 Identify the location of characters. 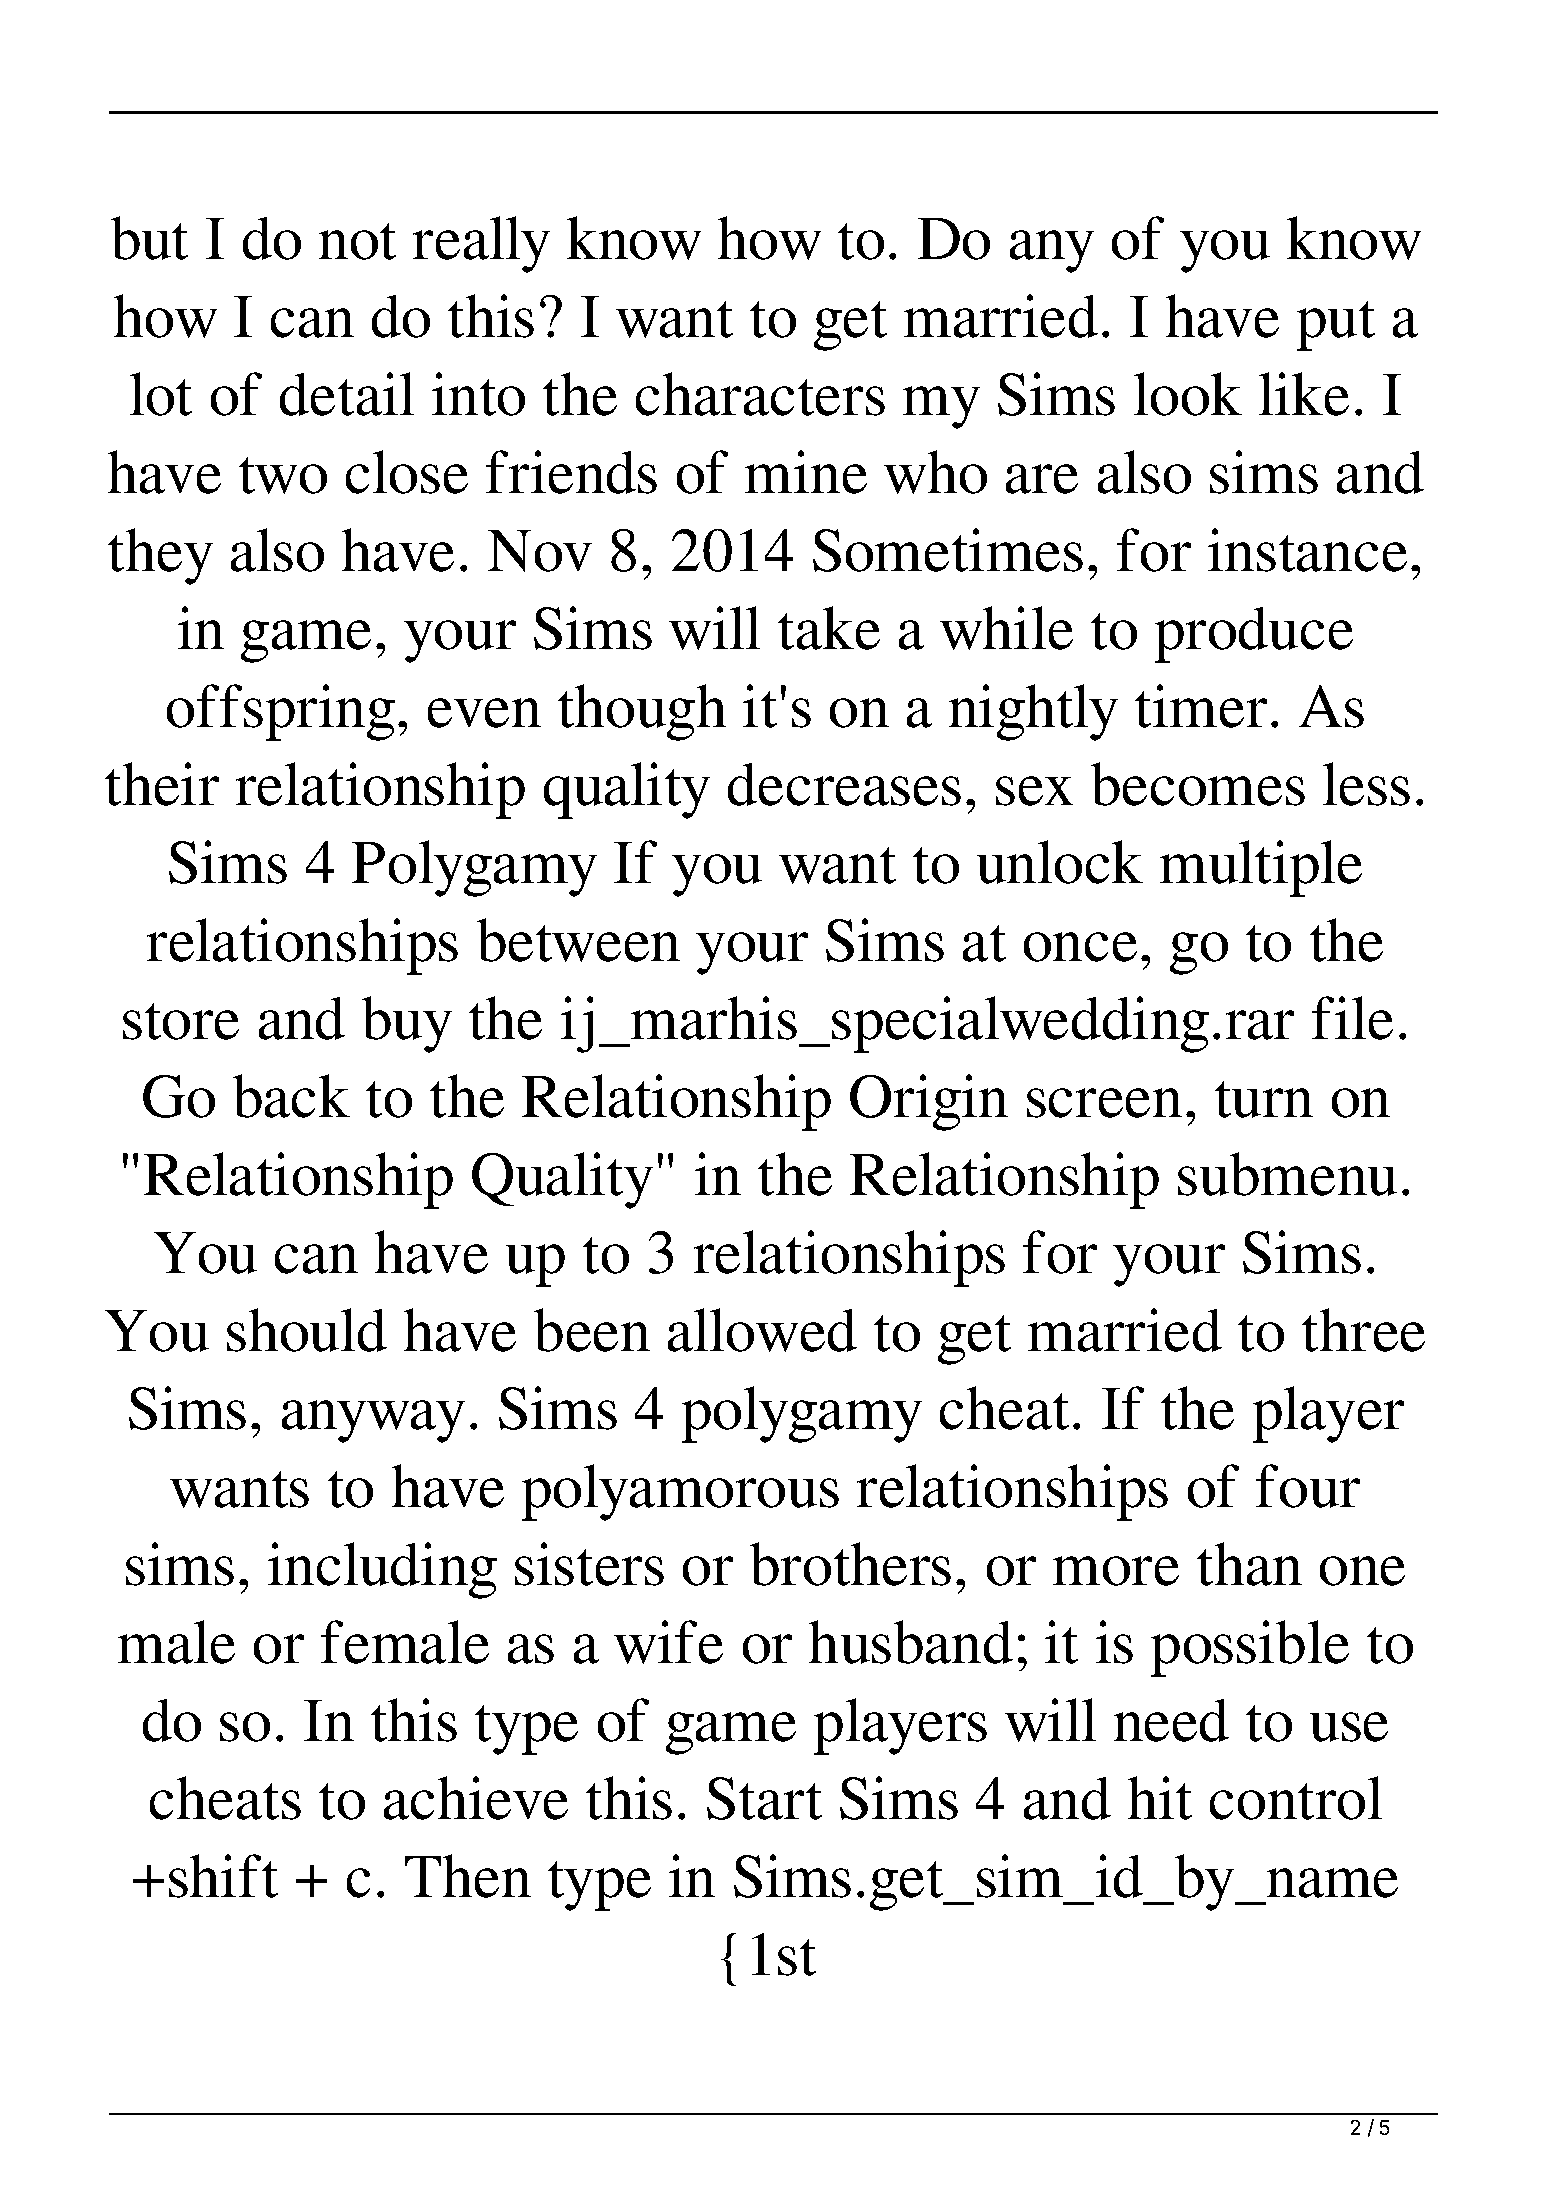
(760, 394).
